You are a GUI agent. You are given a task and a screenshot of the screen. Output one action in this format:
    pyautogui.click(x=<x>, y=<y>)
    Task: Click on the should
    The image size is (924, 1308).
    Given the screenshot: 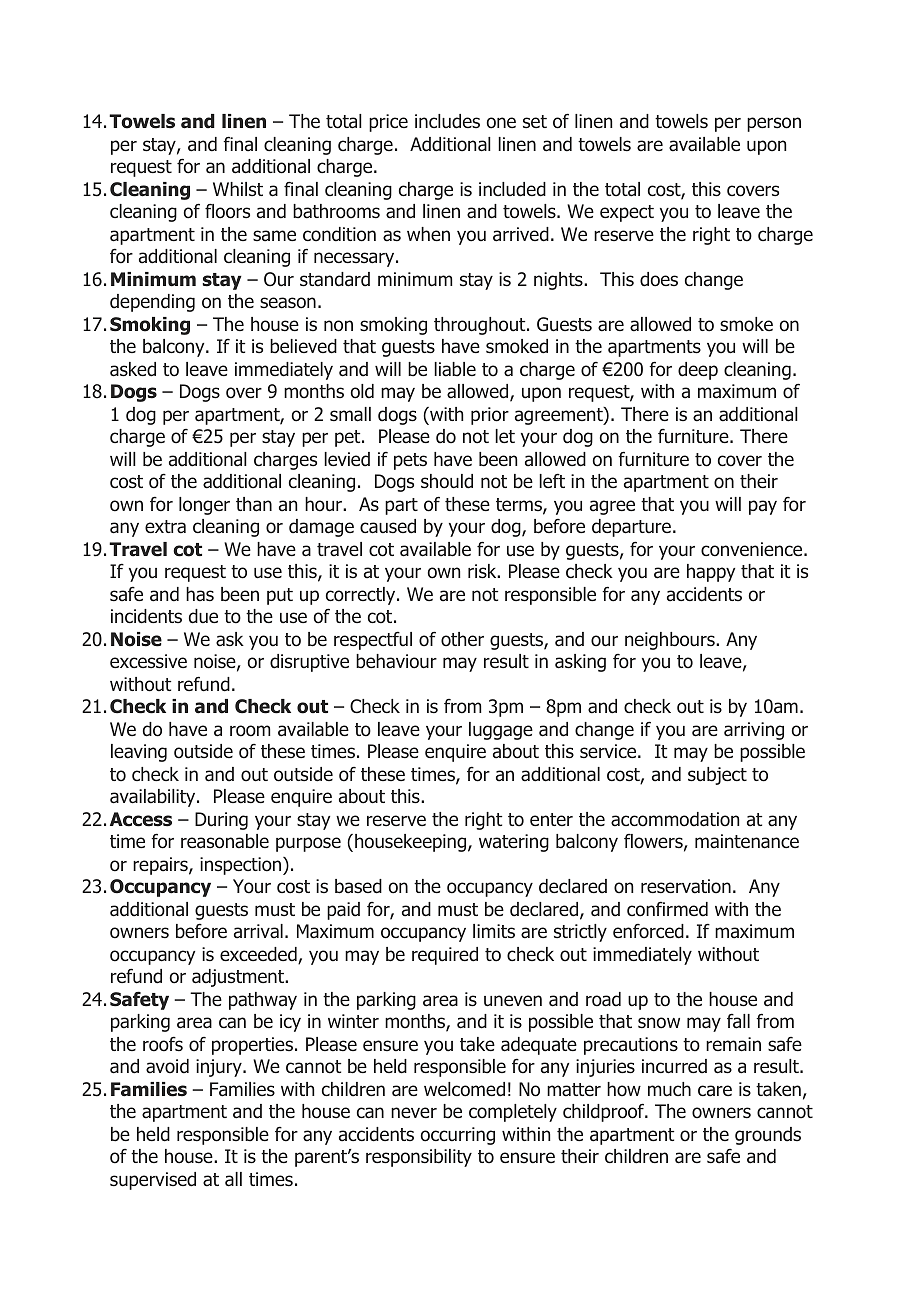 What is the action you would take?
    pyautogui.click(x=447, y=481)
